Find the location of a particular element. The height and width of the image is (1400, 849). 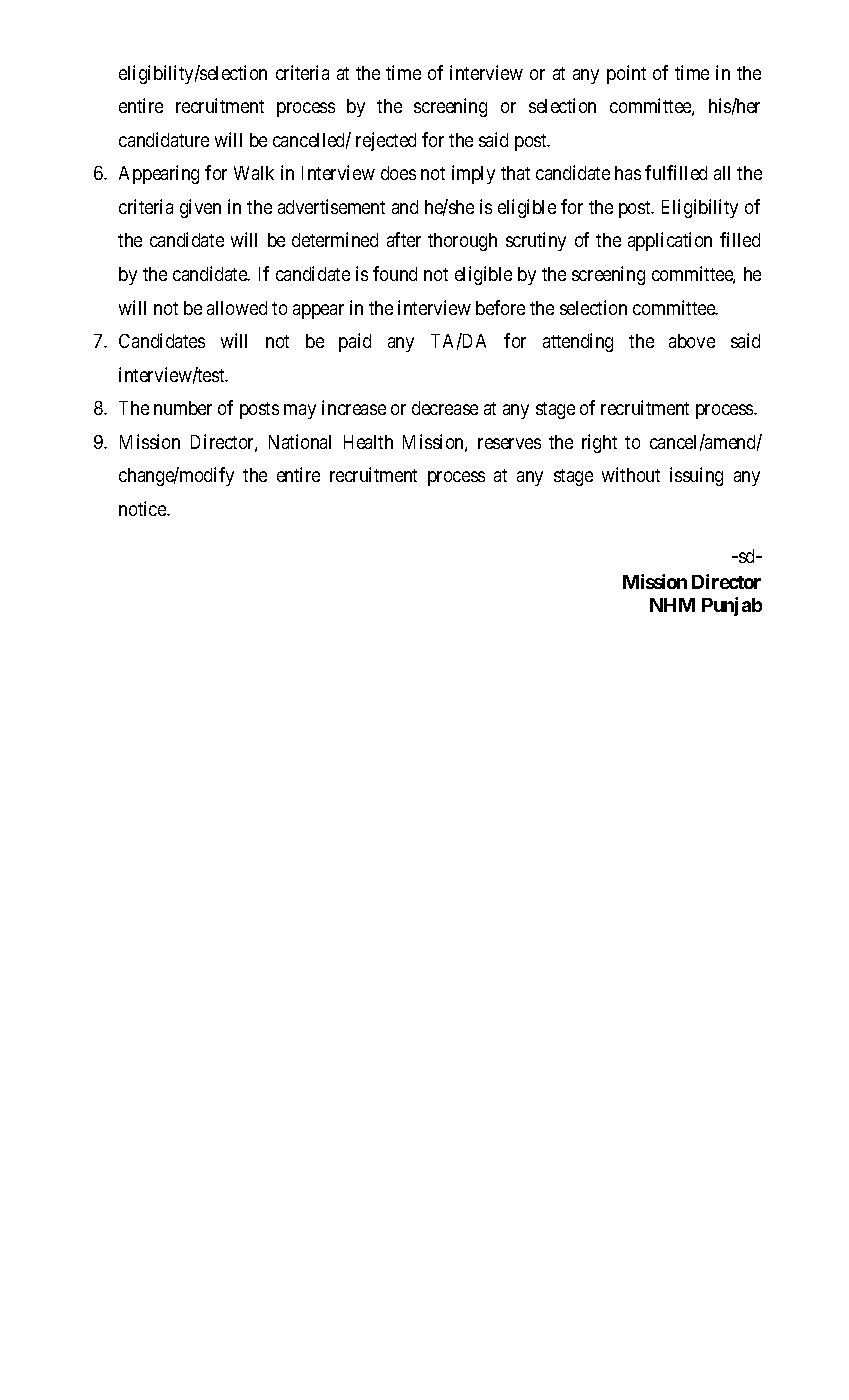

above is located at coordinates (692, 341).
